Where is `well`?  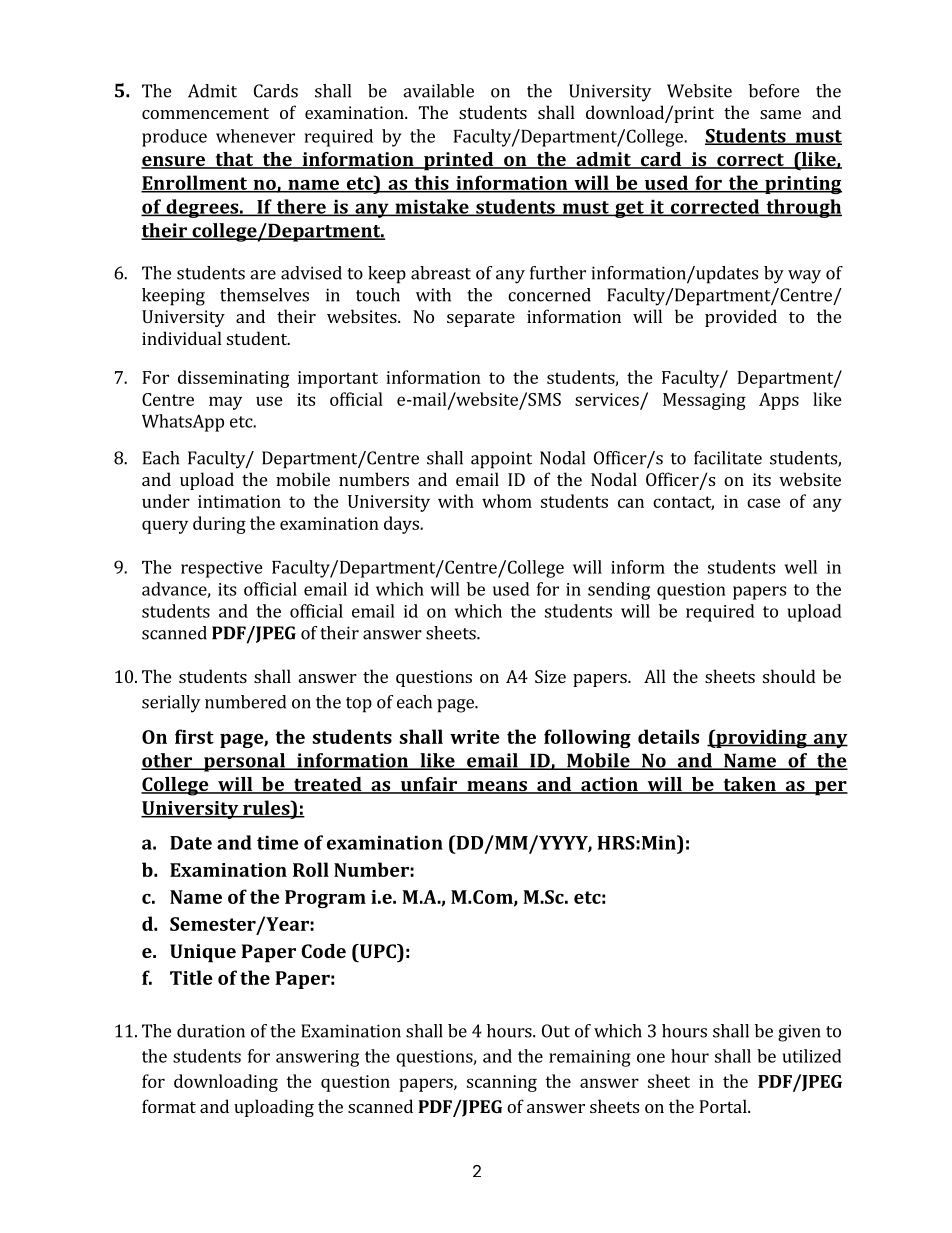 well is located at coordinates (801, 567).
